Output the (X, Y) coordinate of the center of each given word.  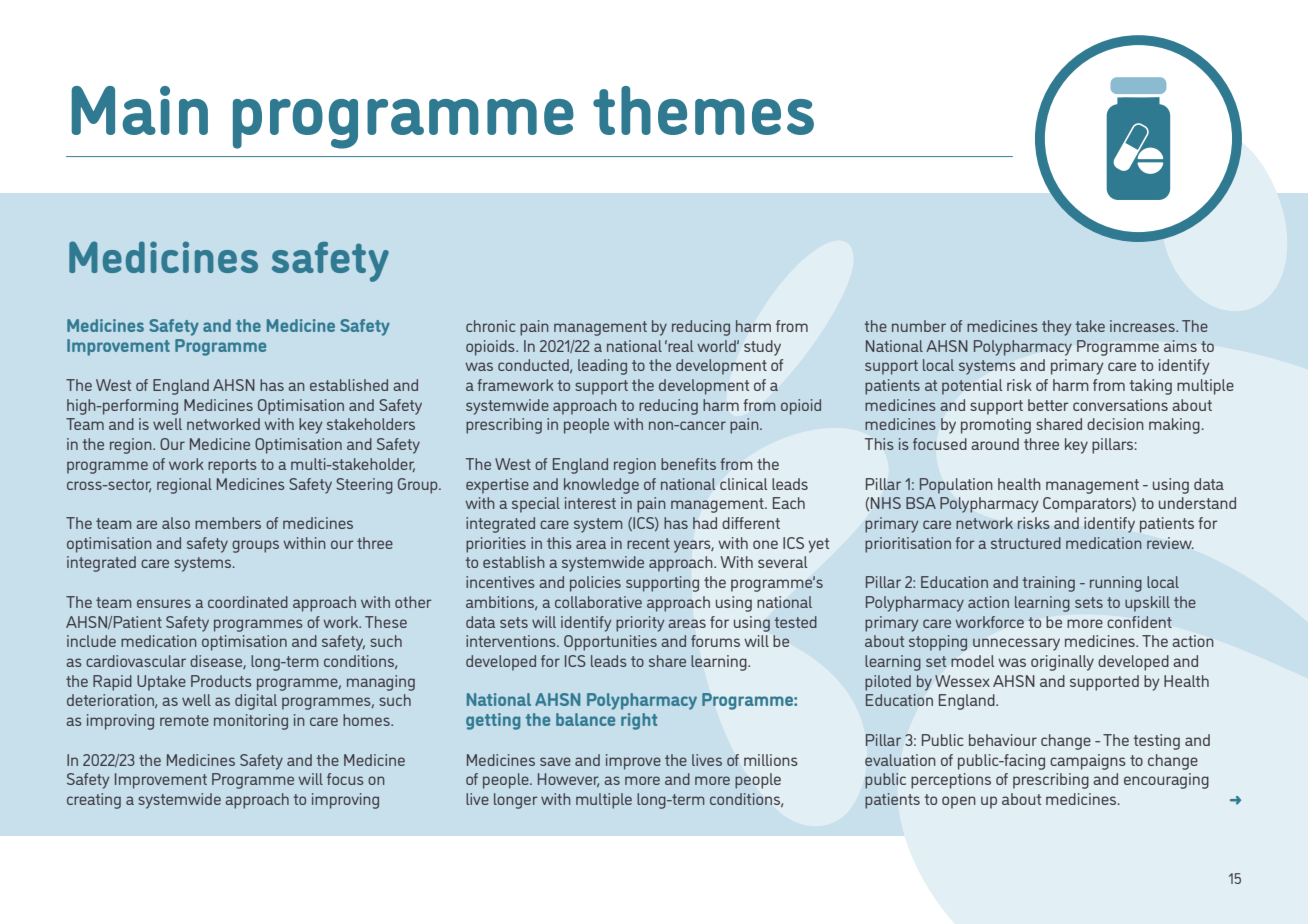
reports (232, 466)
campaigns (1088, 762)
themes (703, 110)
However (568, 780)
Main (140, 110)
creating (94, 801)
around (995, 444)
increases (1143, 326)
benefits (688, 464)
